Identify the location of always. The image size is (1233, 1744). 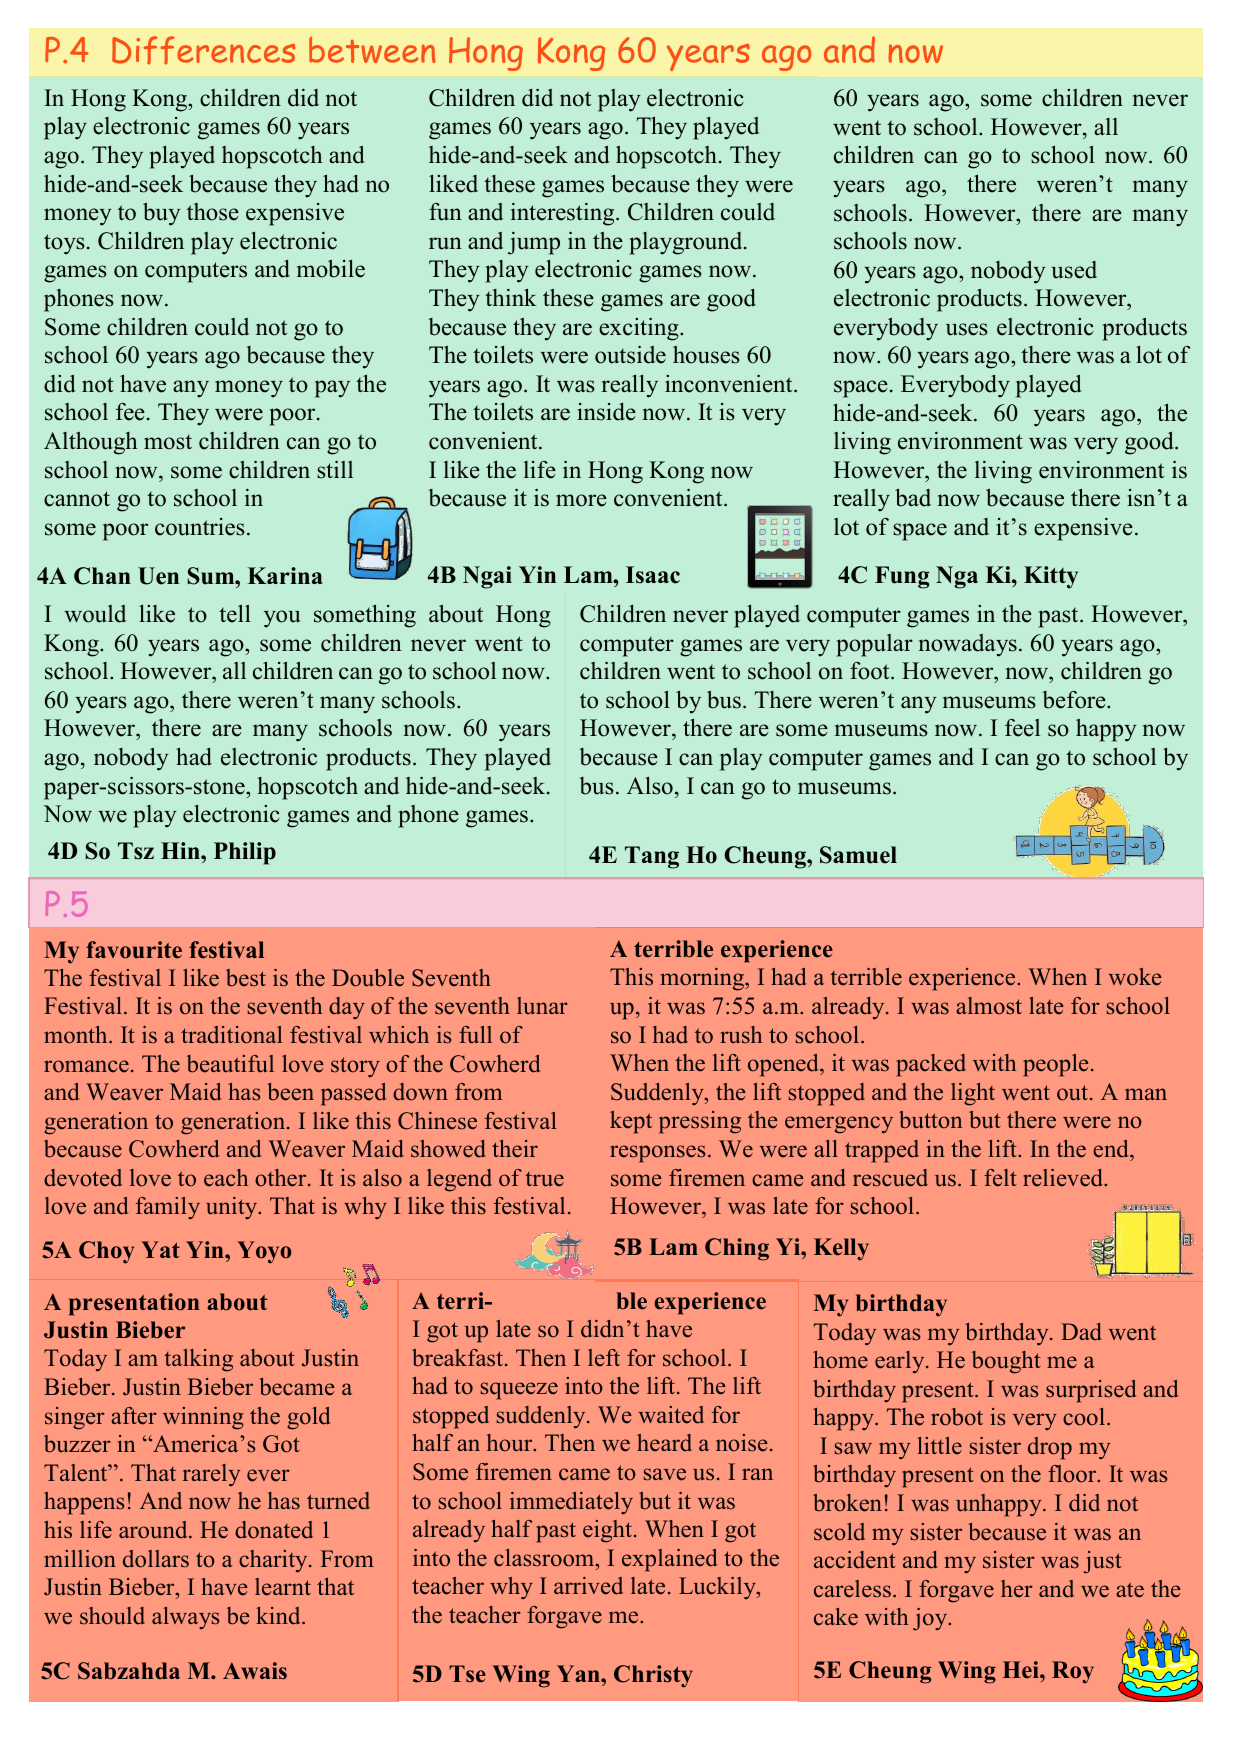
(185, 1618).
